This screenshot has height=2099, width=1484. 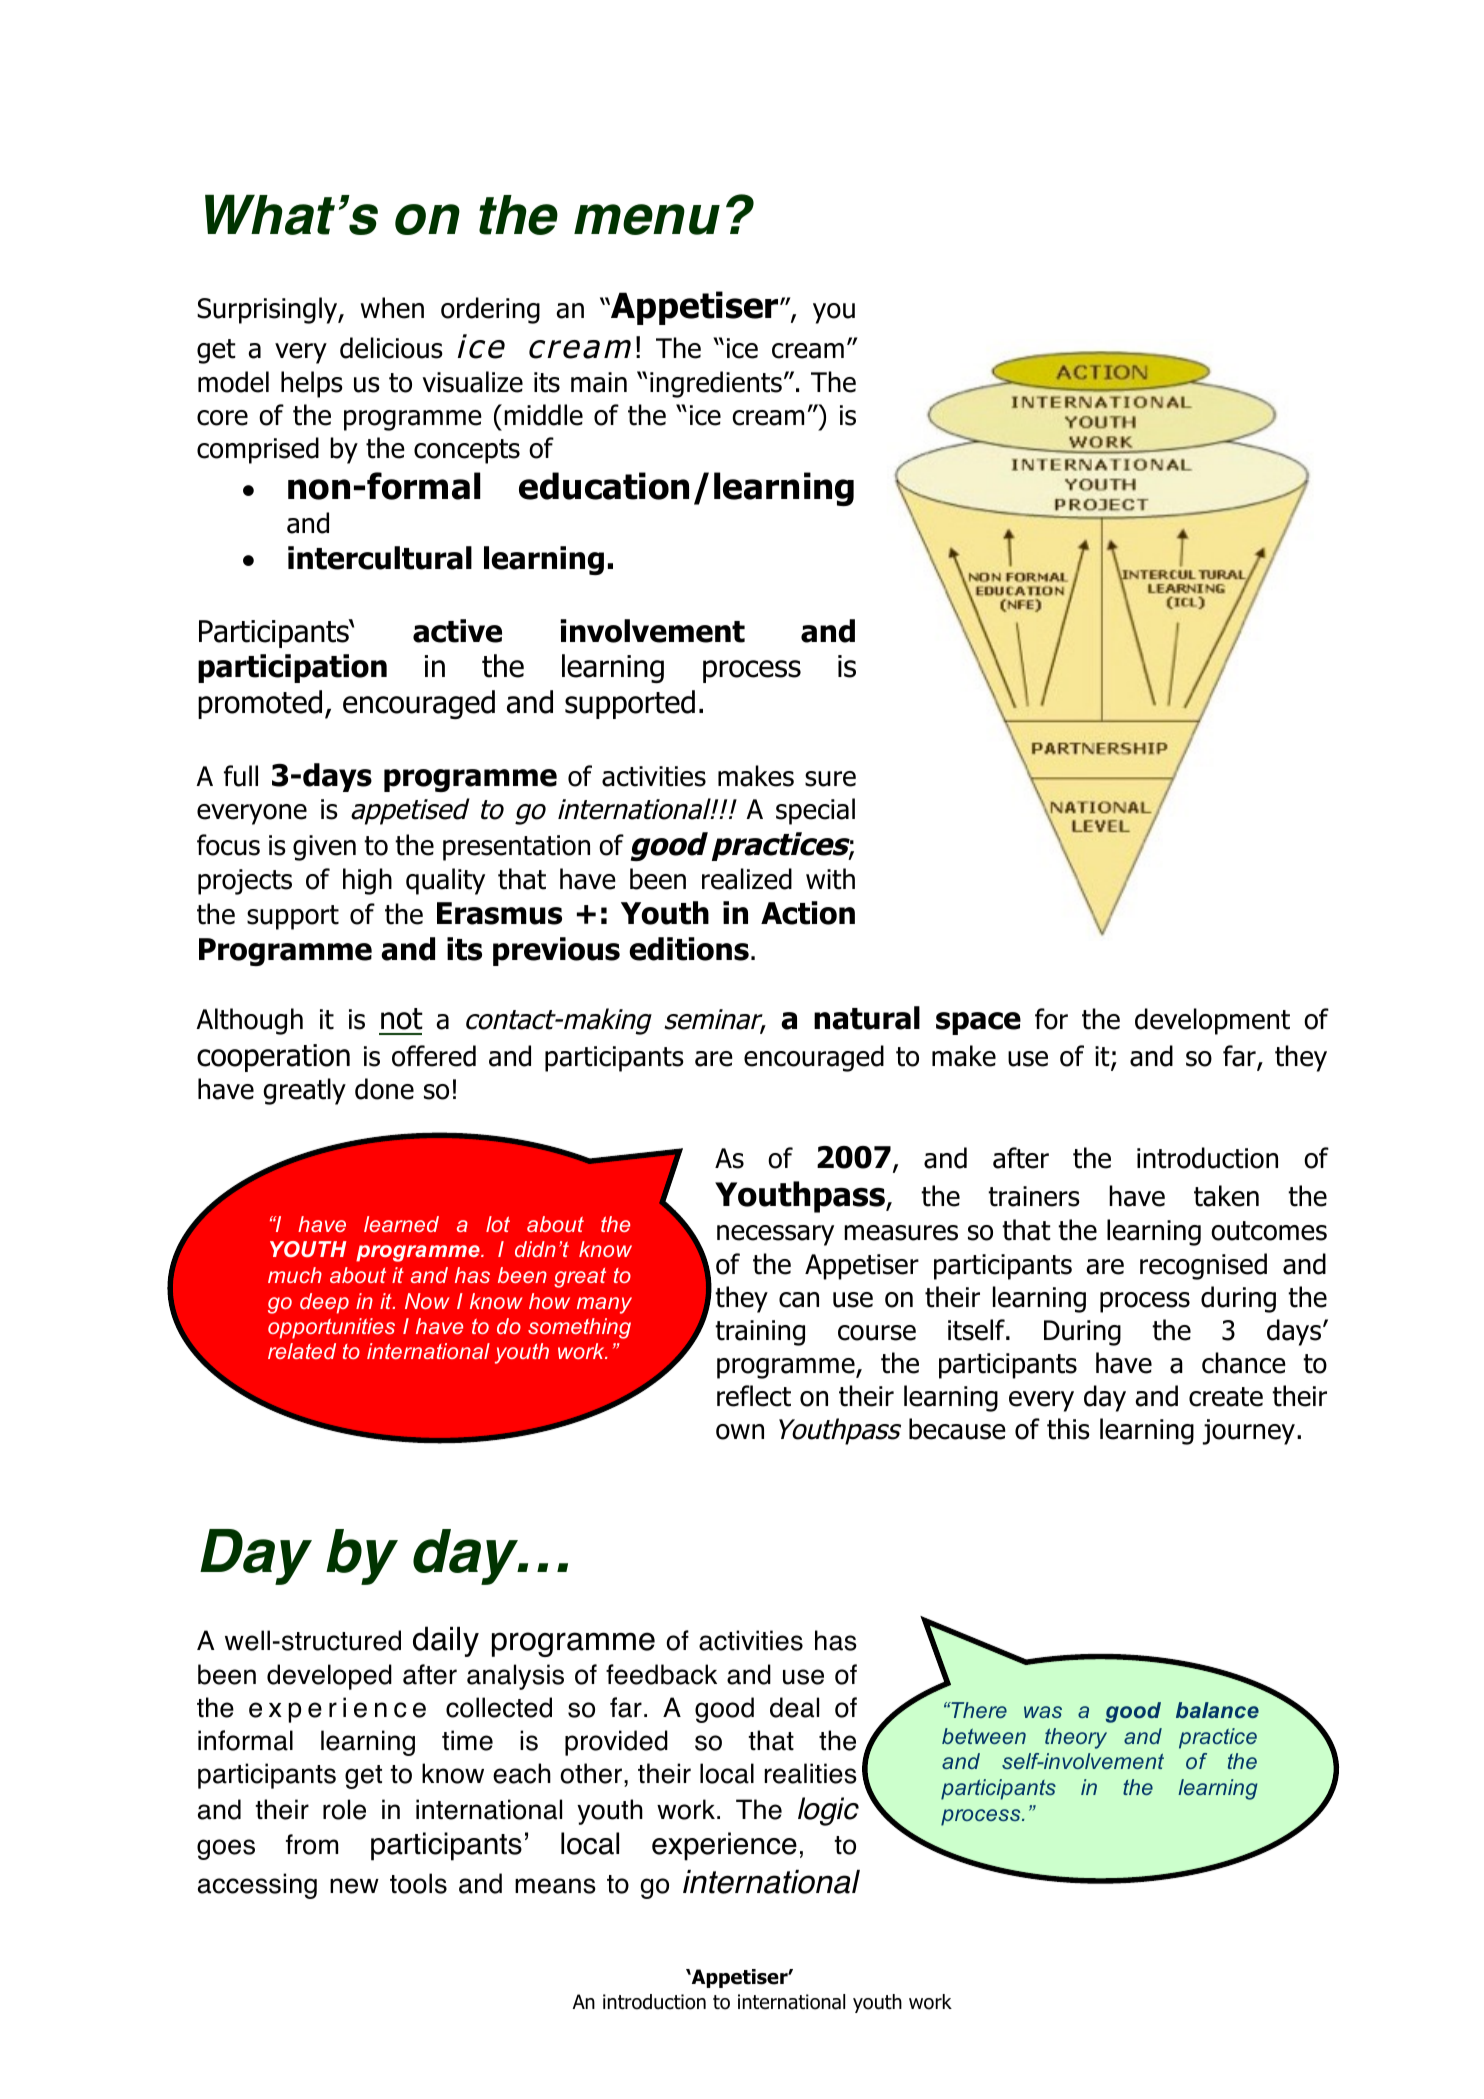 What do you see at coordinates (828, 1811) in the screenshot?
I see `logic` at bounding box center [828, 1811].
